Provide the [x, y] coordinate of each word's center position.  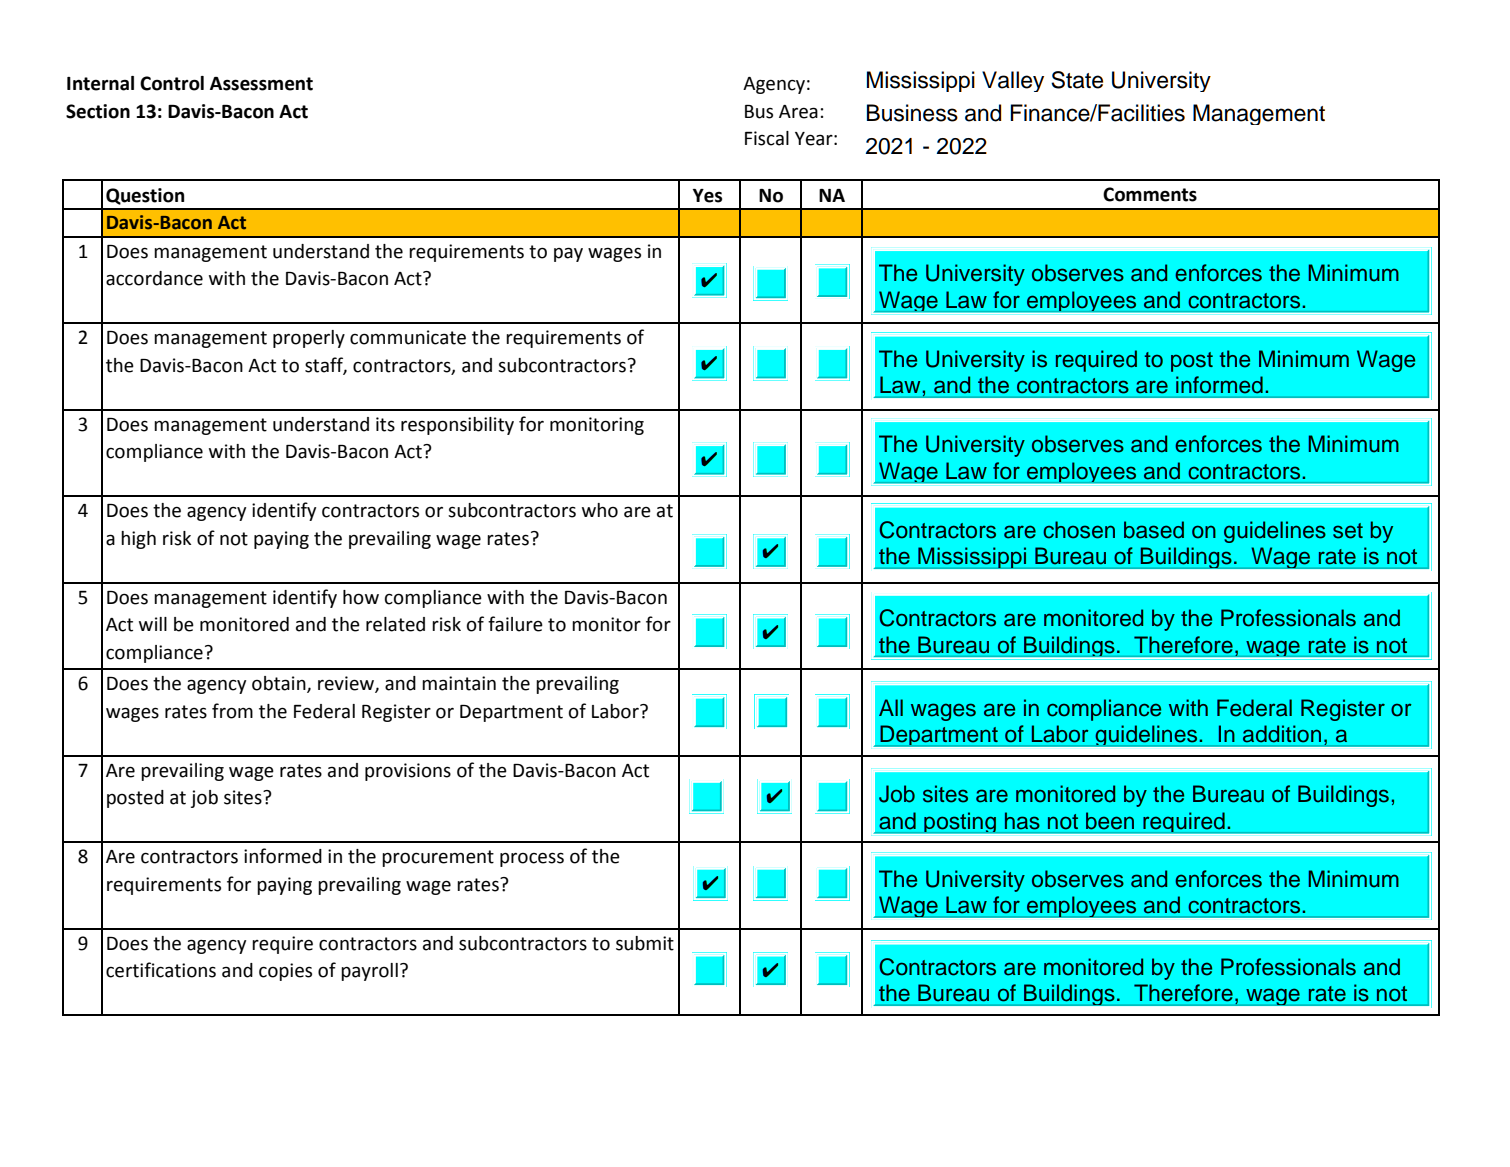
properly [309, 339]
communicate [408, 337]
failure [515, 624]
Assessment [261, 84]
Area [798, 112]
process [532, 859]
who [600, 510]
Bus [759, 112]
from [232, 711]
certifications [161, 970]
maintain [459, 683]
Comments [1150, 194]
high [138, 540]
